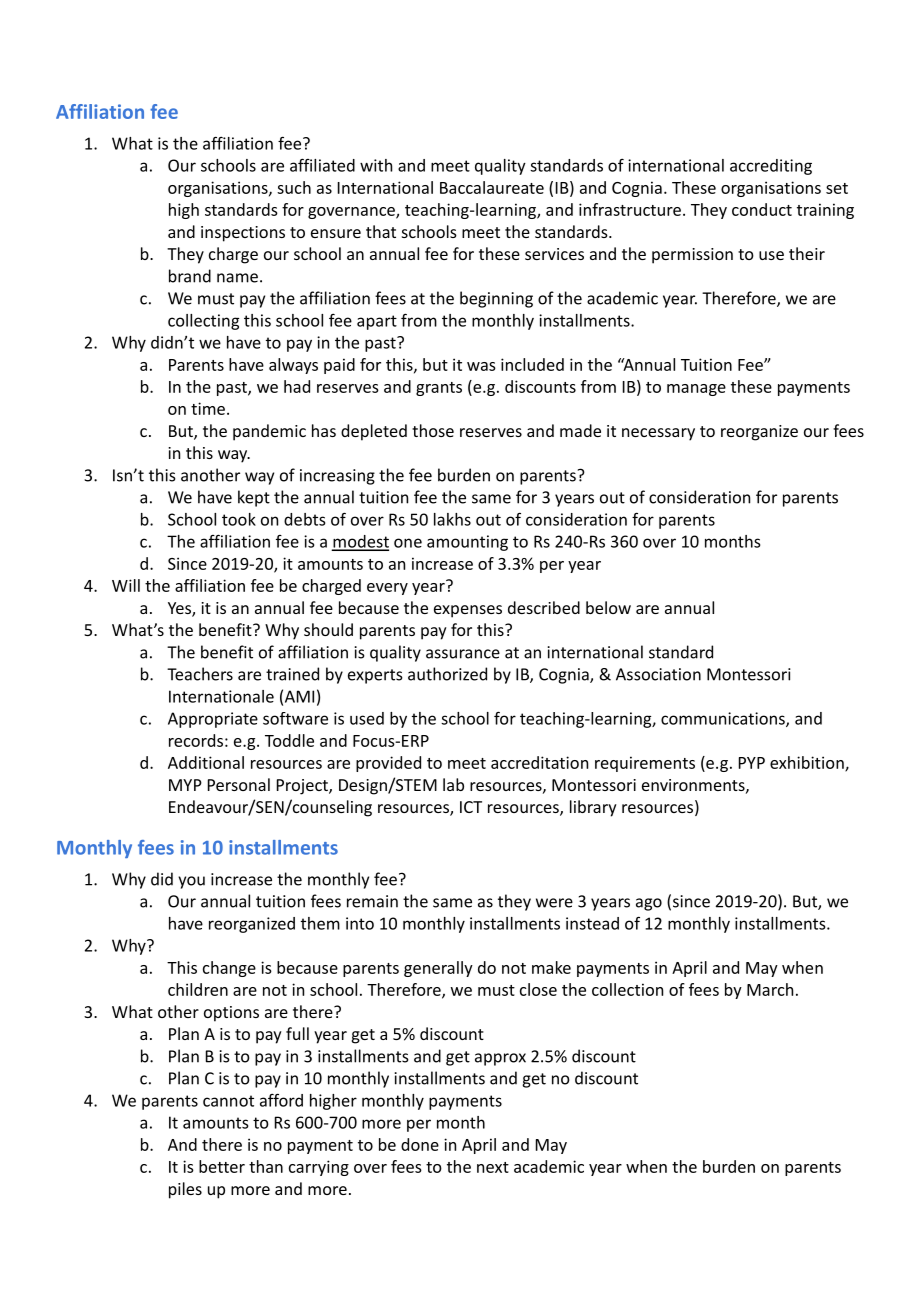 This screenshot has height=1307, width=924. I want to click on better, so click(222, 1166).
